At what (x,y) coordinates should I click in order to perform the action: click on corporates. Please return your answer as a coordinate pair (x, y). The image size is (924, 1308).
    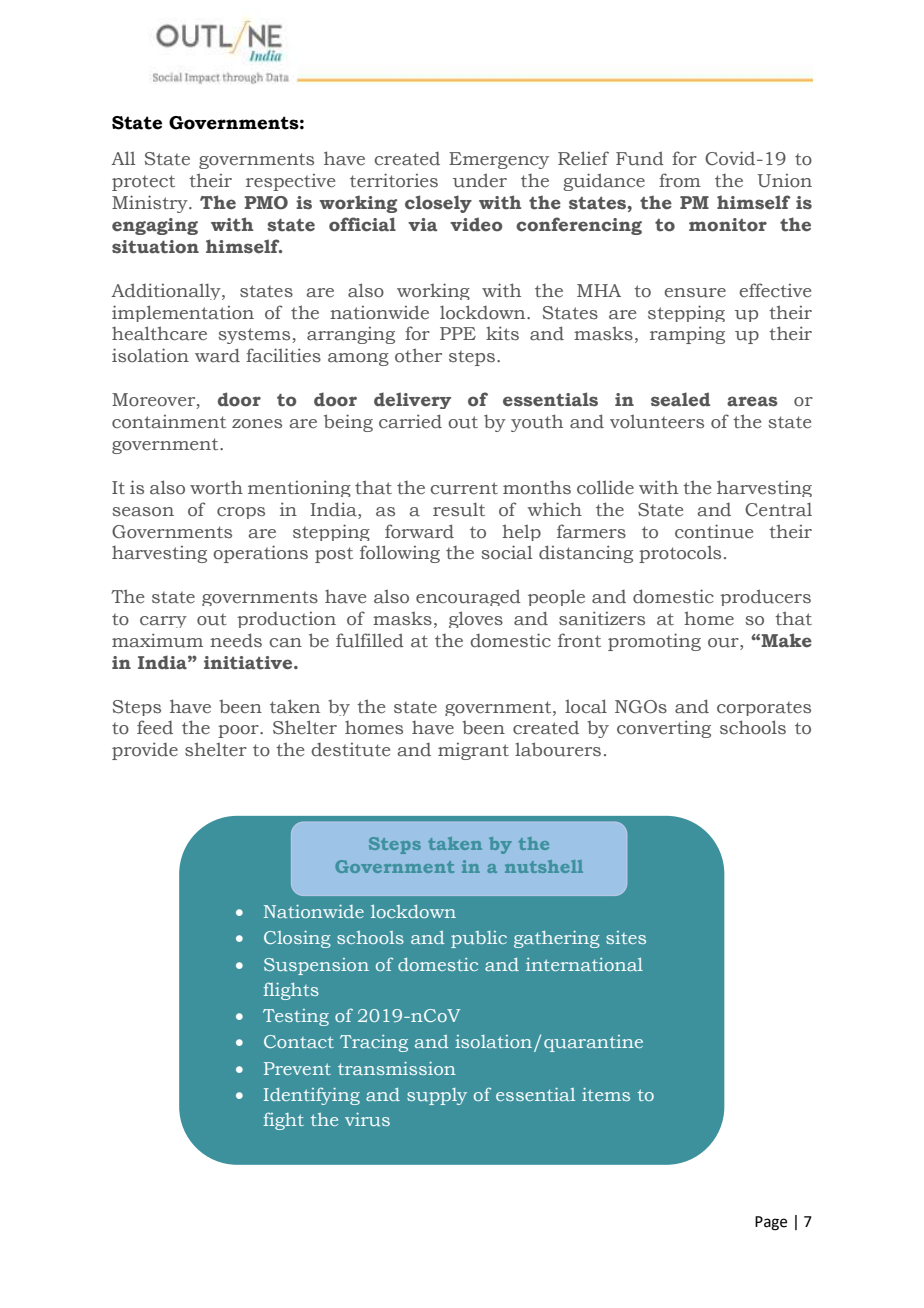
    Looking at the image, I should click on (764, 709).
